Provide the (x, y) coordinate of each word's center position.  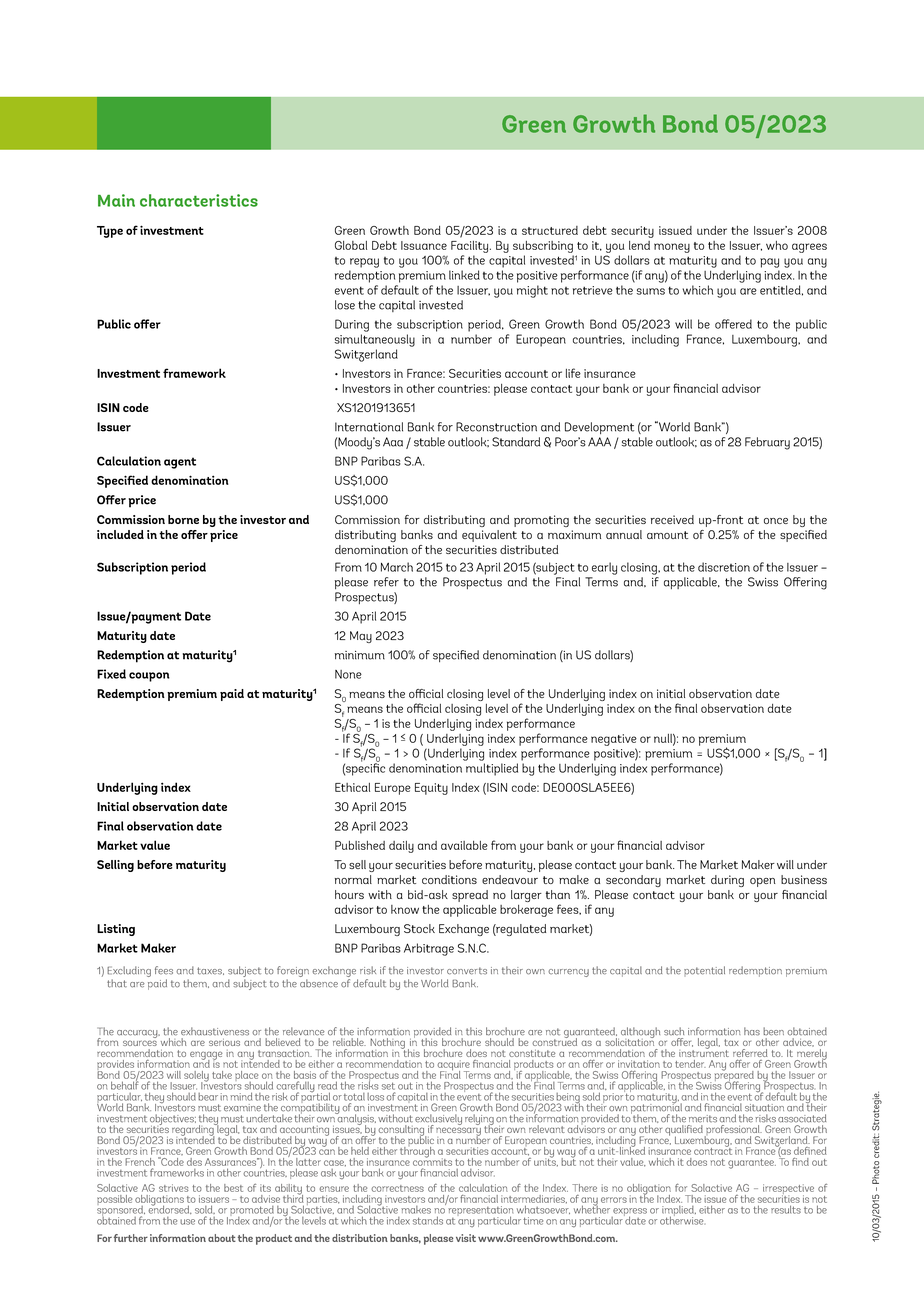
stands (428, 1220)
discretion (724, 567)
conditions (449, 879)
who (777, 245)
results (786, 1209)
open (763, 882)
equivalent (489, 536)
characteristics (199, 200)
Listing (116, 930)
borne (183, 519)
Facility (471, 247)
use (187, 1222)
